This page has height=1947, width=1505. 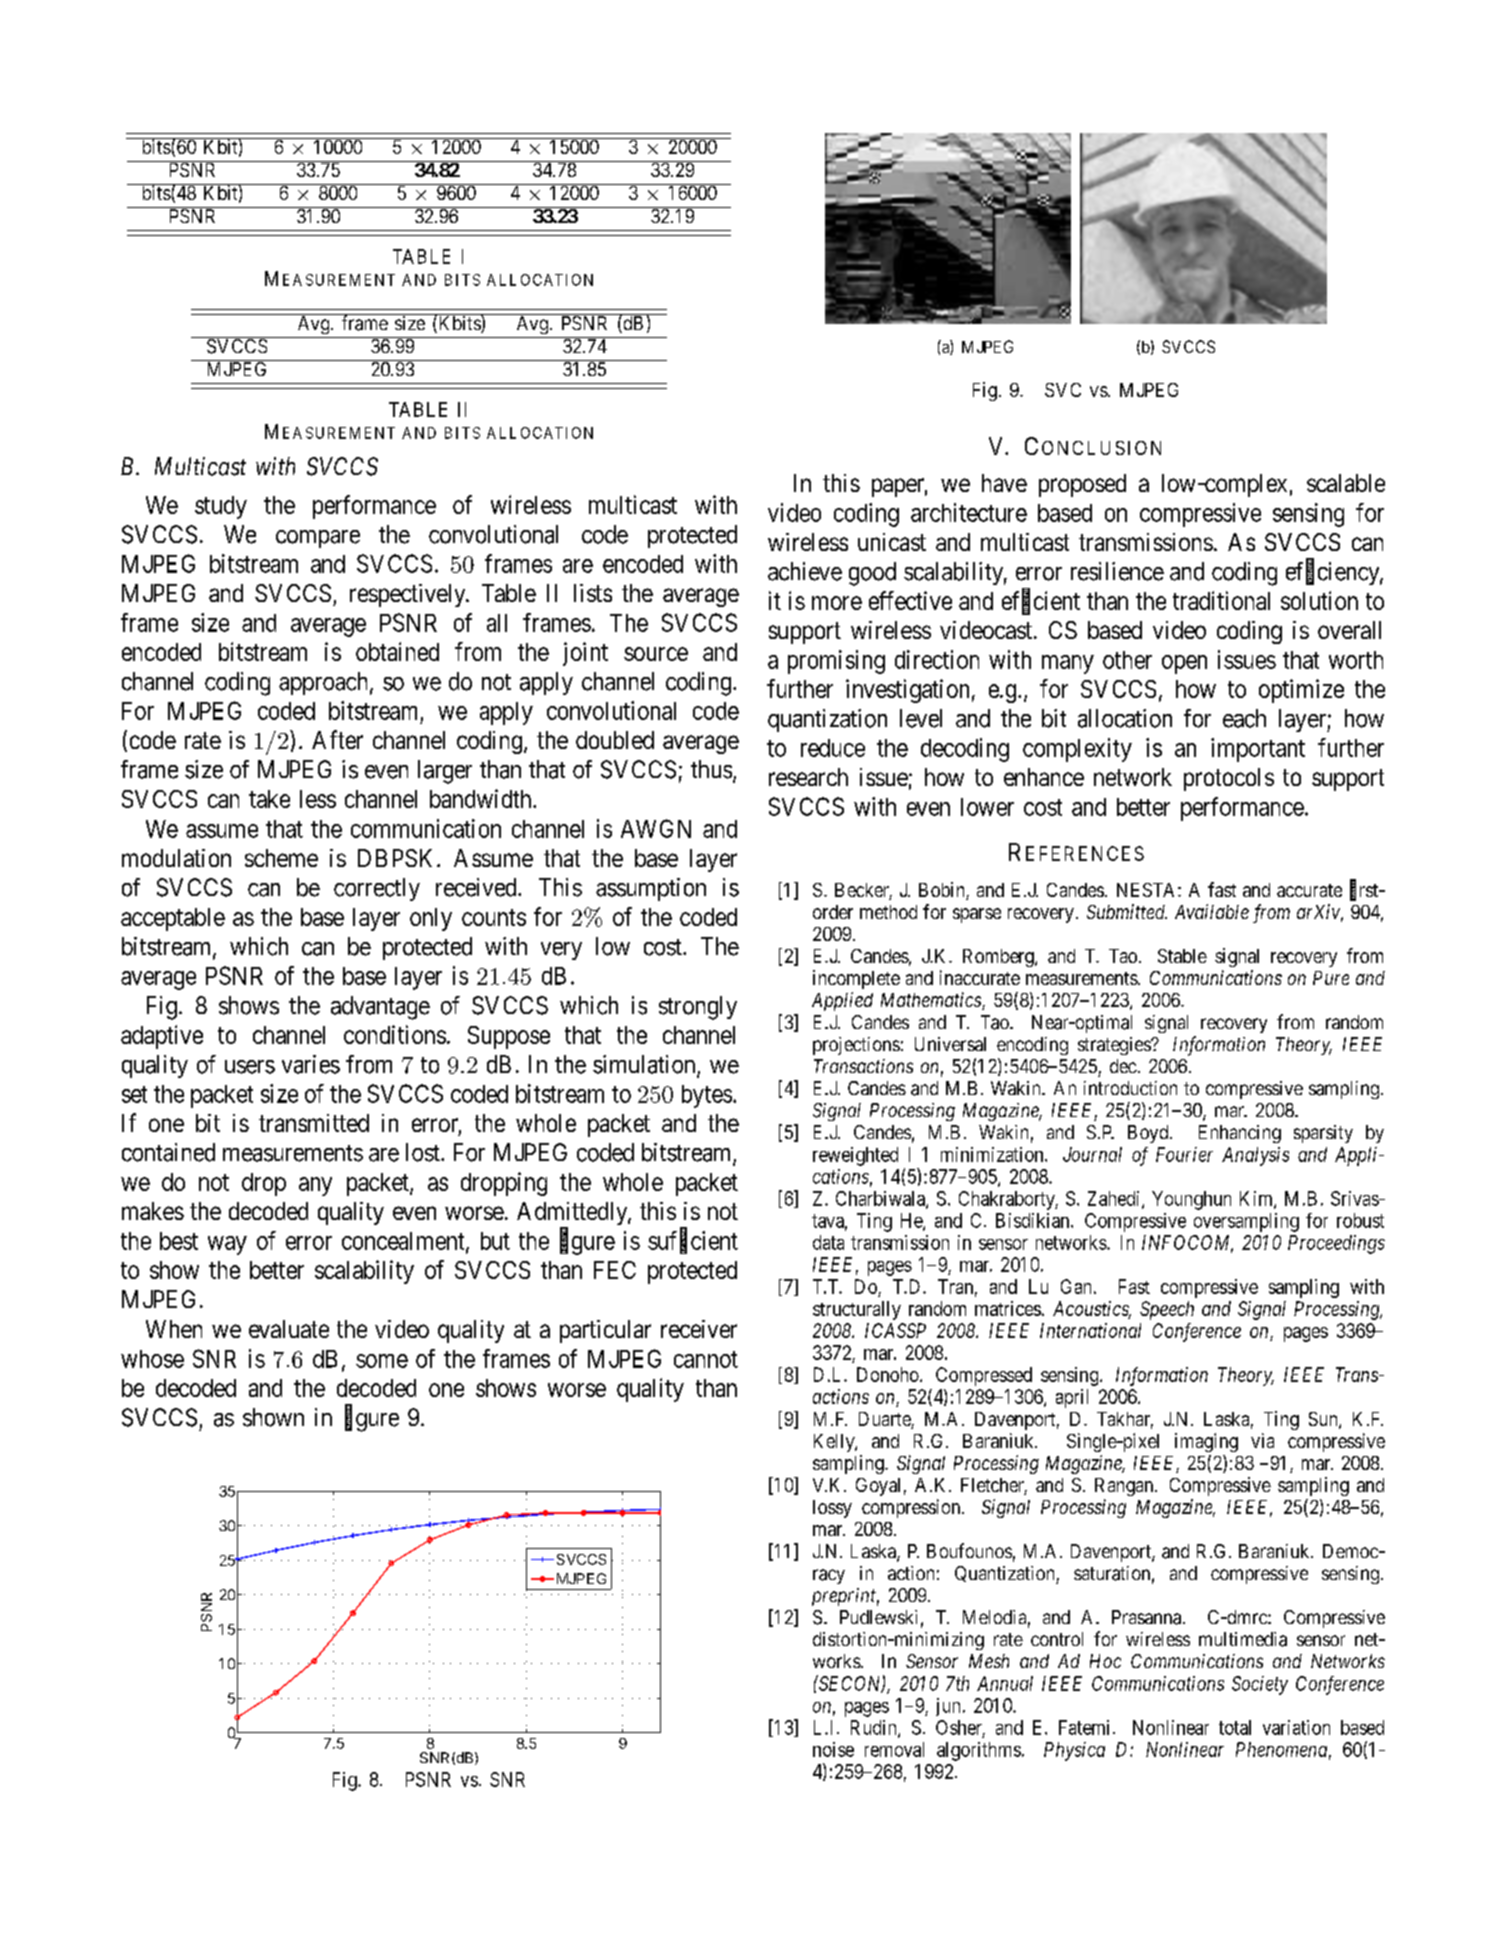 I want to click on some, so click(x=382, y=1361).
